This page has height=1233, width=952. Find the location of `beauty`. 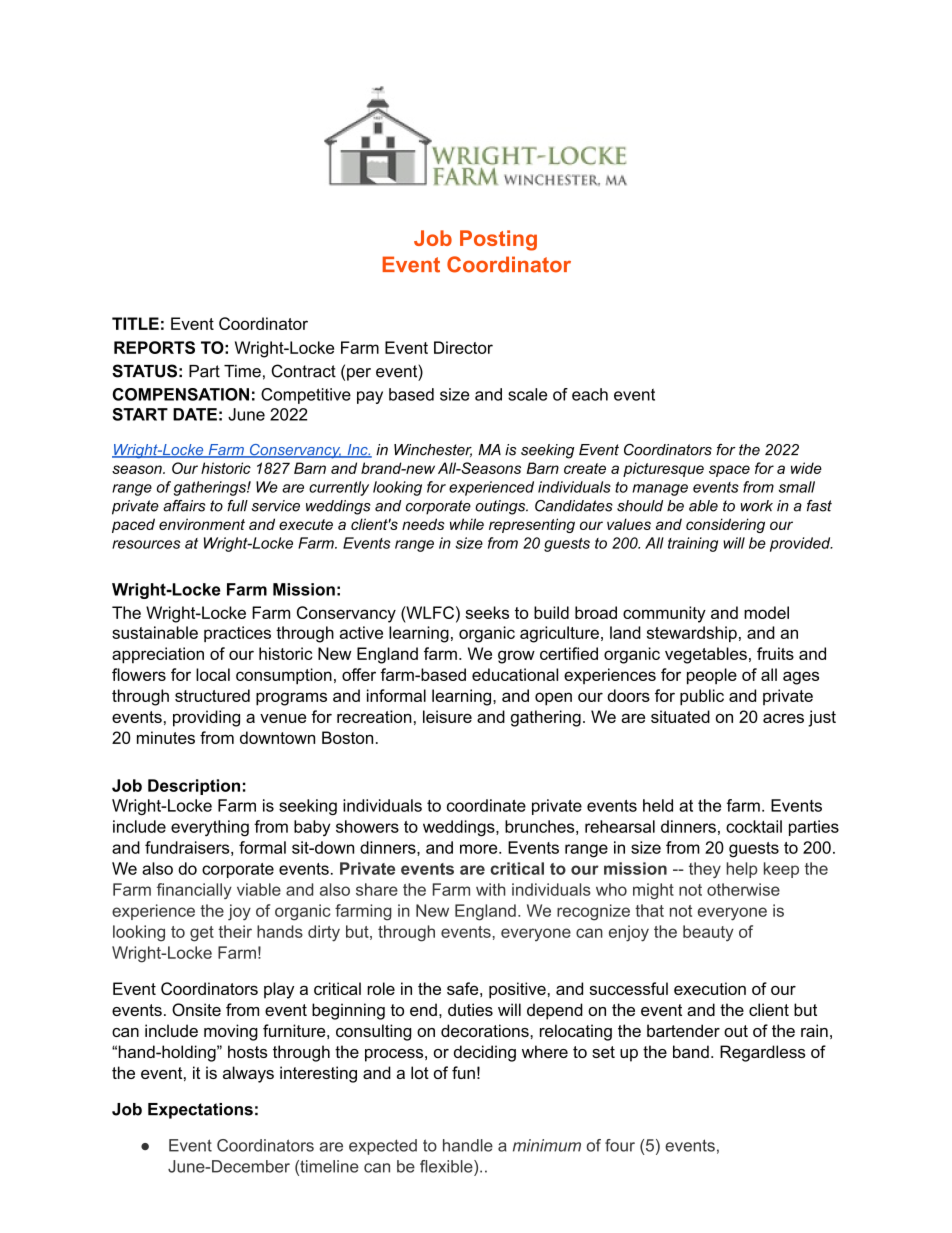

beauty is located at coordinates (708, 933).
